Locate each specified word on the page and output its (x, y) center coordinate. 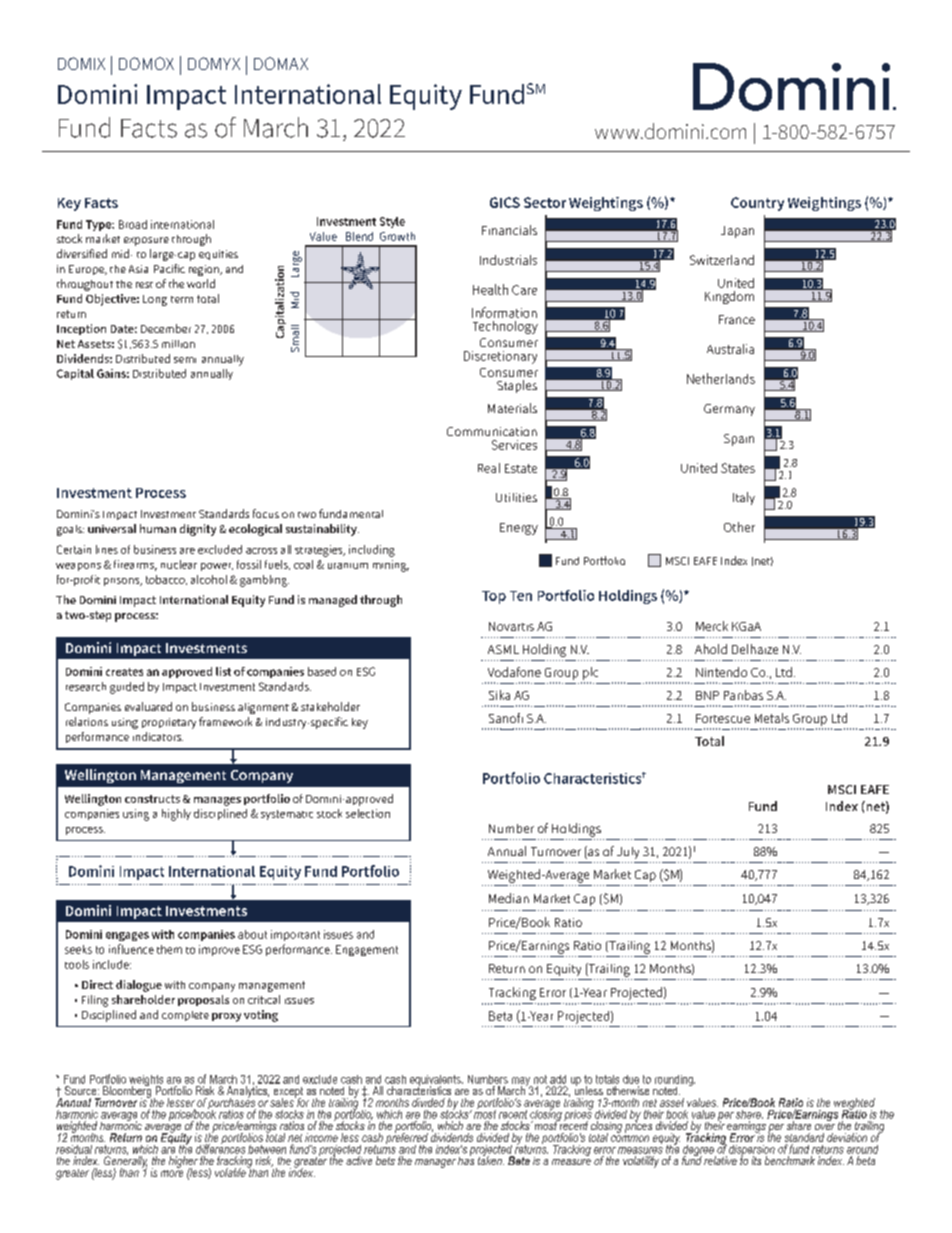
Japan (737, 232)
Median (509, 898)
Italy (744, 498)
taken (491, 1159)
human (158, 528)
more (172, 1173)
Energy (519, 529)
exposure (146, 241)
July (628, 853)
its (756, 1160)
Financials (509, 230)
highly (176, 815)
